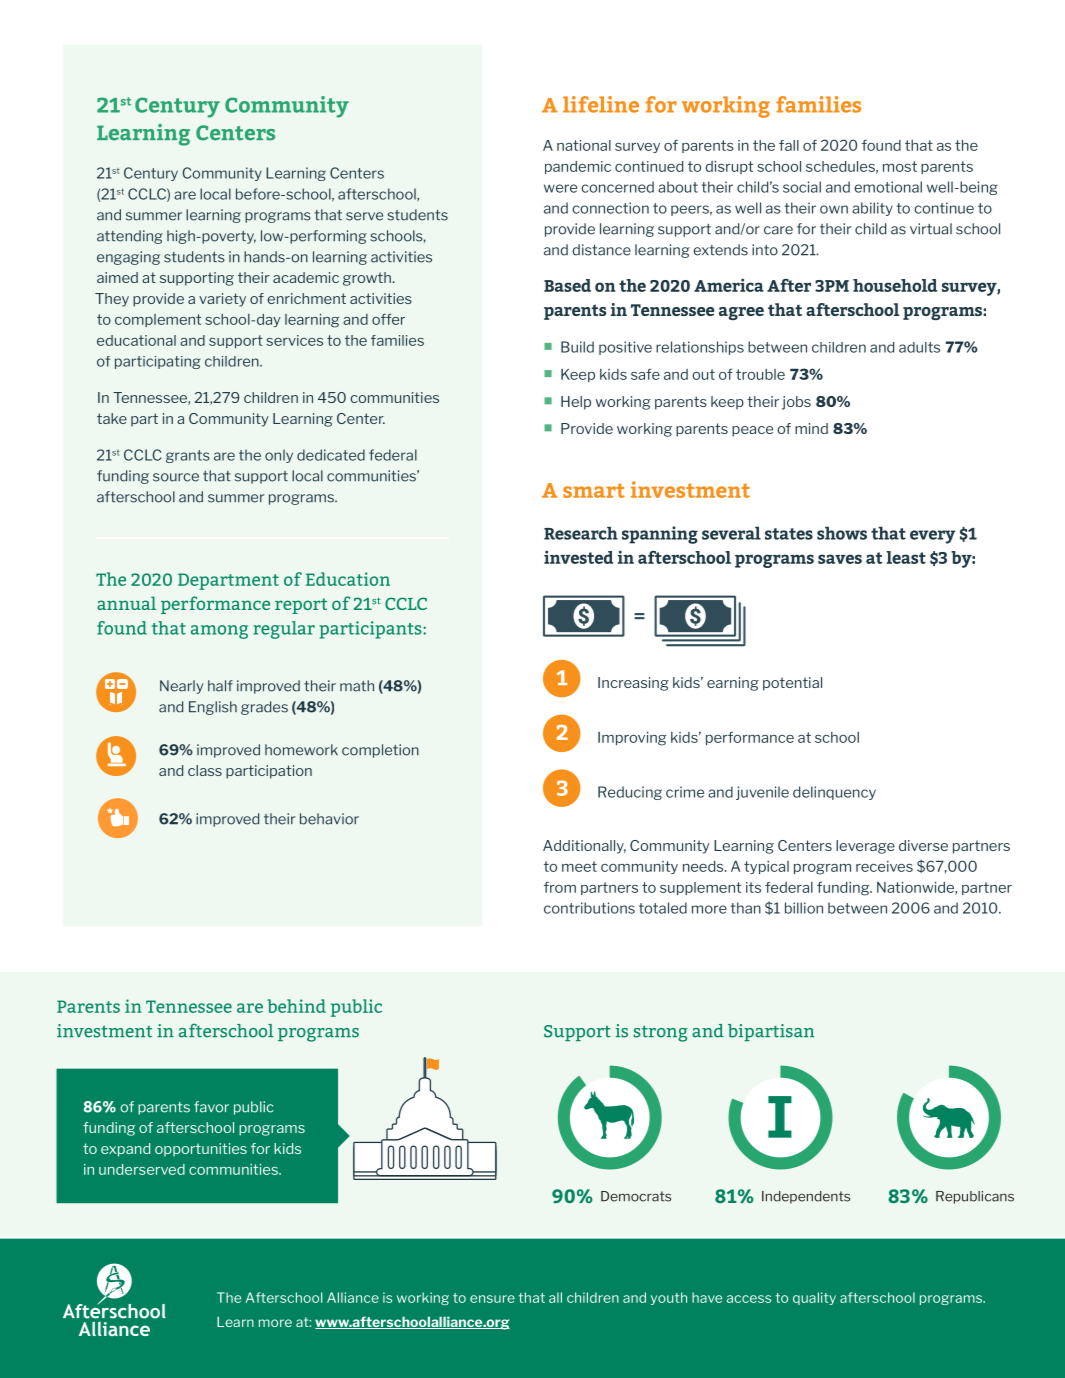 The width and height of the screenshot is (1065, 1378). Describe the element at coordinates (492, 1299) in the screenshot. I see `ensure` at that location.
